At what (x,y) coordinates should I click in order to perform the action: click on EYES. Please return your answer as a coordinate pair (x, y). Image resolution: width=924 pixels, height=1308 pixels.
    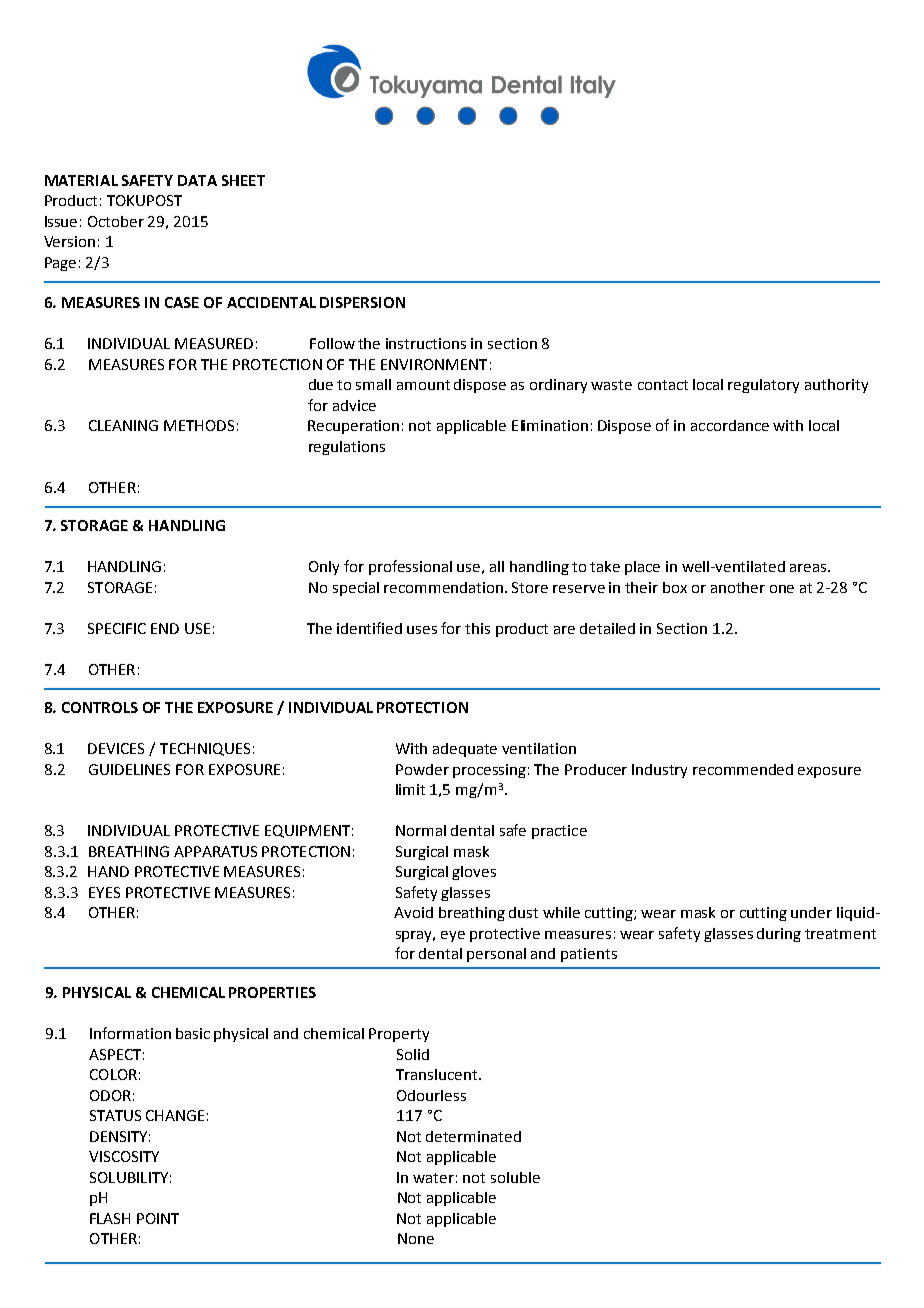
    Looking at the image, I should click on (104, 892).
